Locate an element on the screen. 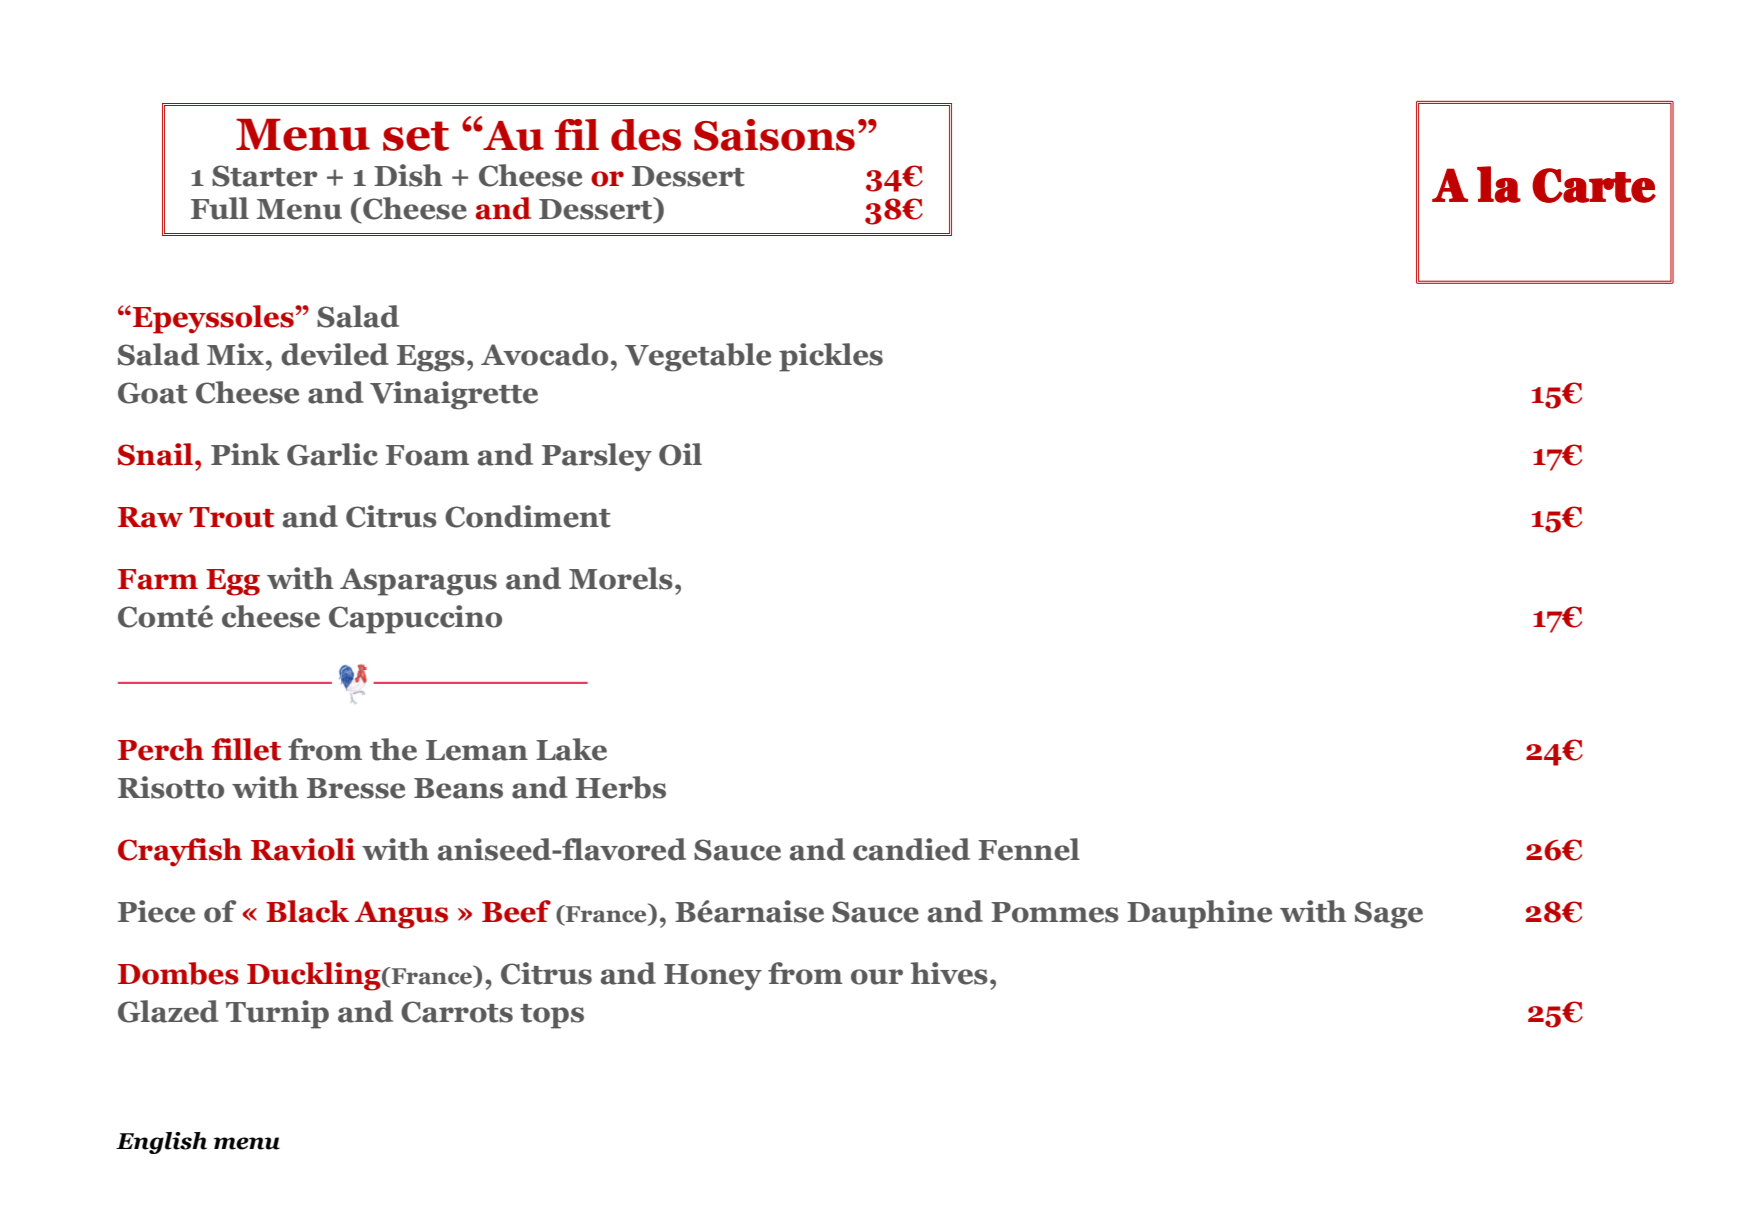  candied is located at coordinates (911, 849).
